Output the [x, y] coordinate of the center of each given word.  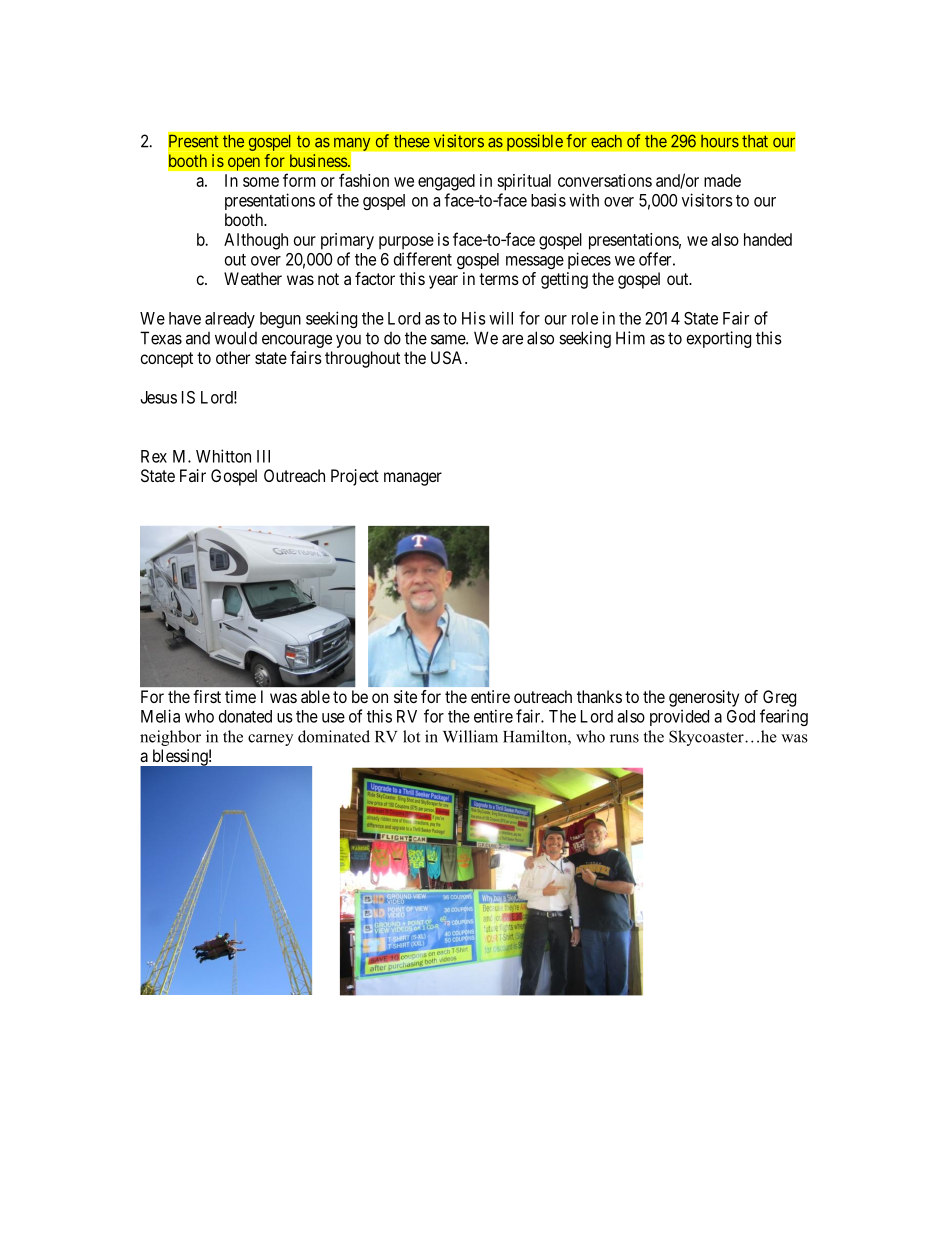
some [261, 182]
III [263, 456]
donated [245, 716]
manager [413, 479]
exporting [719, 339]
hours [720, 141]
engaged [446, 182]
